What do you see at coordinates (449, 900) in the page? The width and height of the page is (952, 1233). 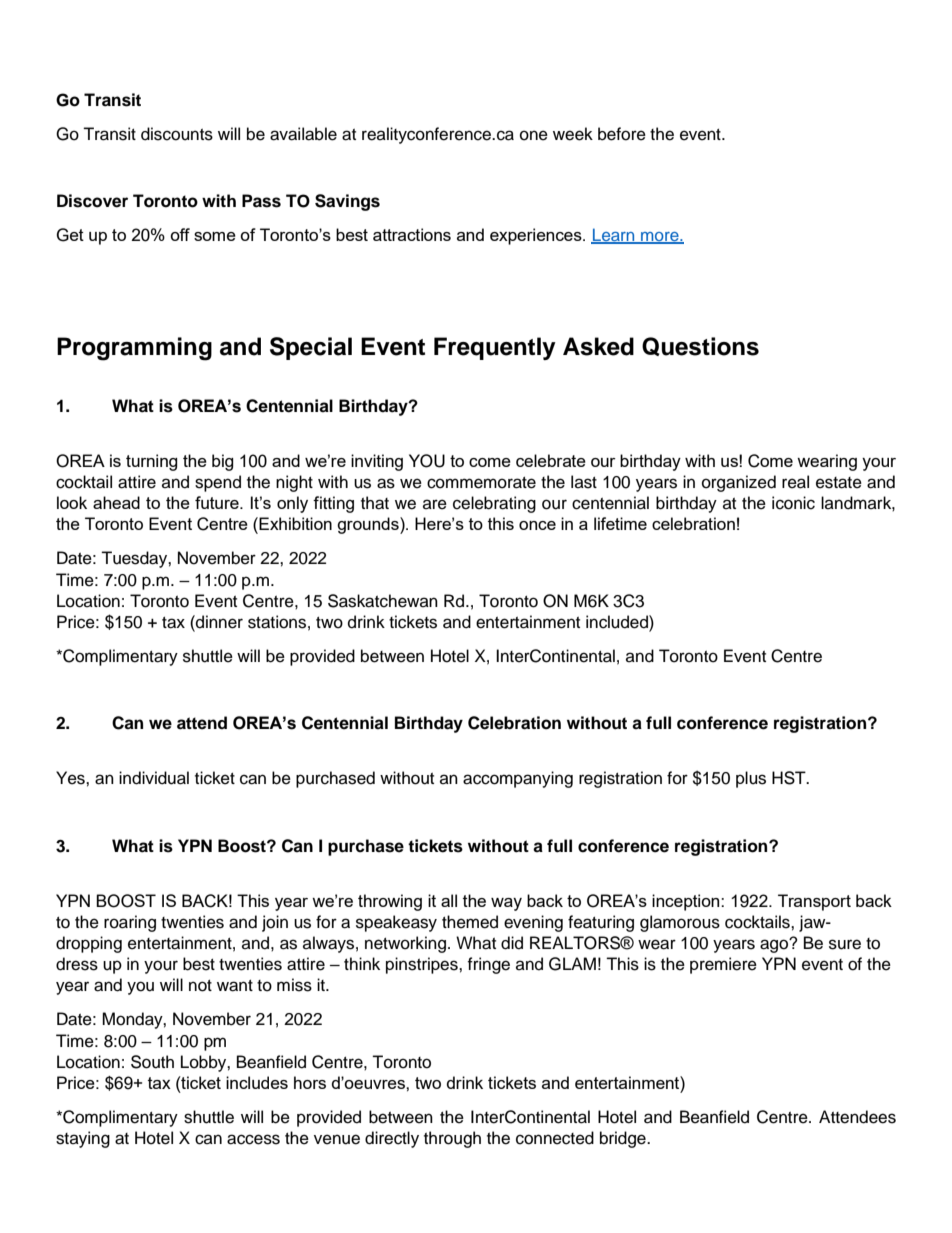 I see `all` at bounding box center [449, 900].
